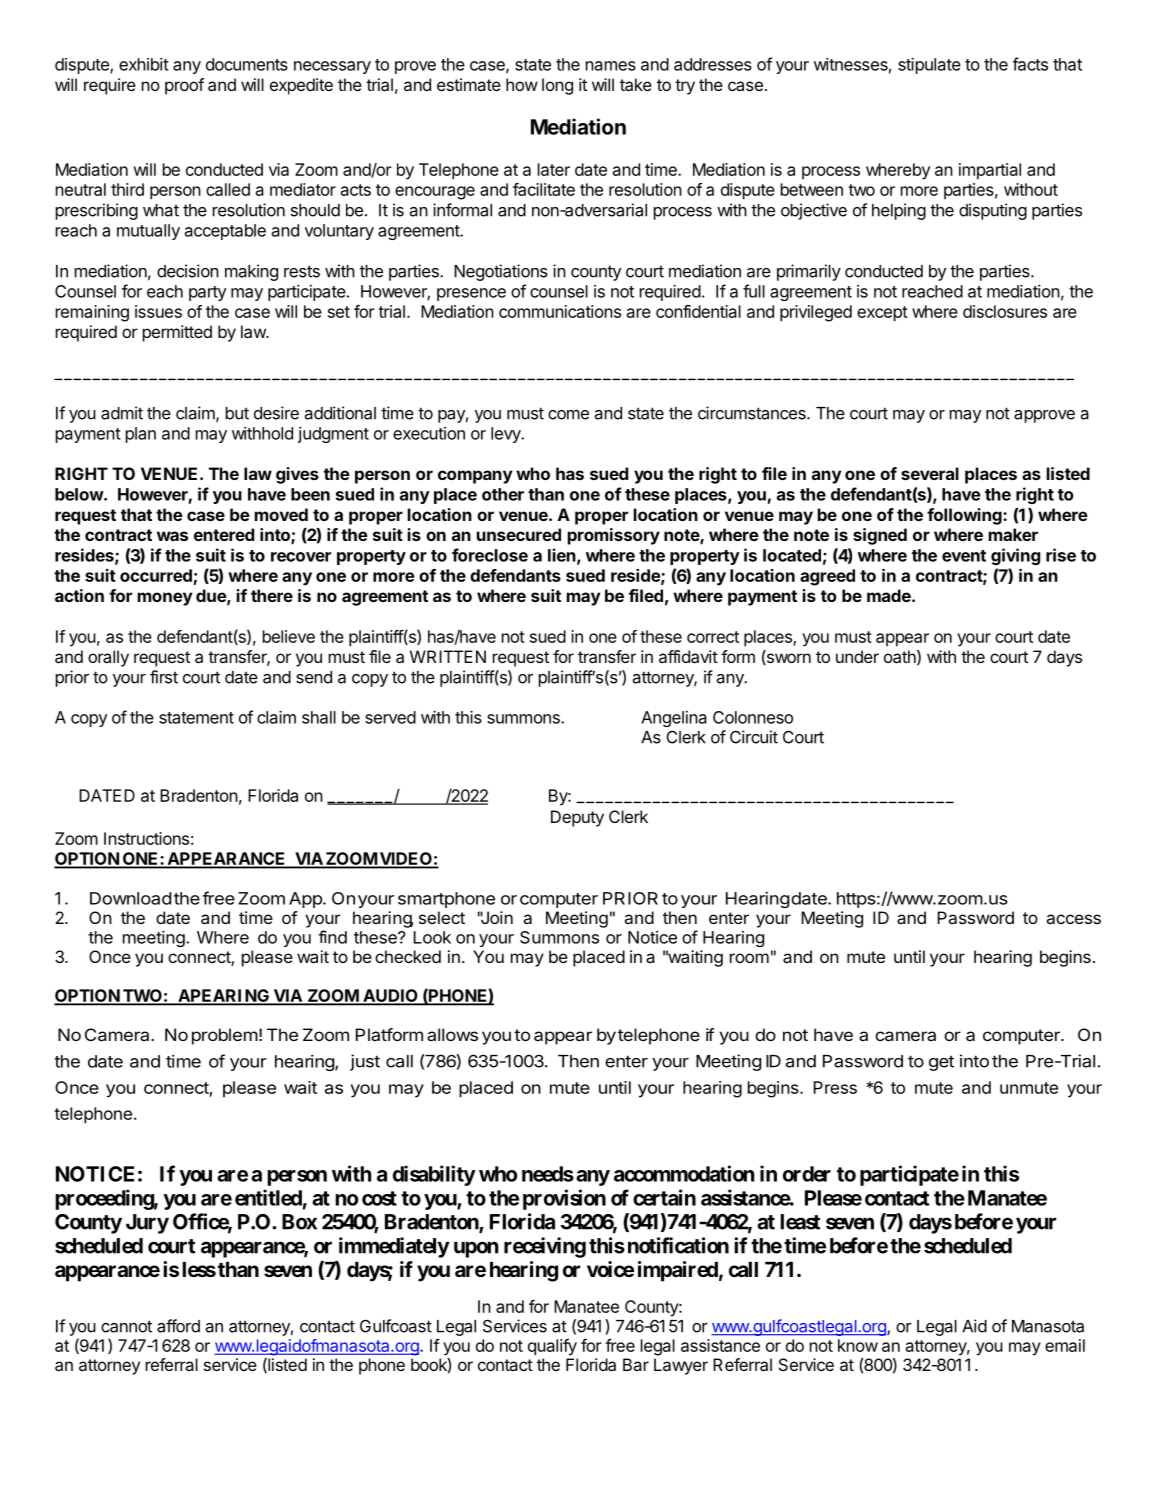  Describe the element at coordinates (929, 66) in the screenshot. I see `stipulate` at that location.
